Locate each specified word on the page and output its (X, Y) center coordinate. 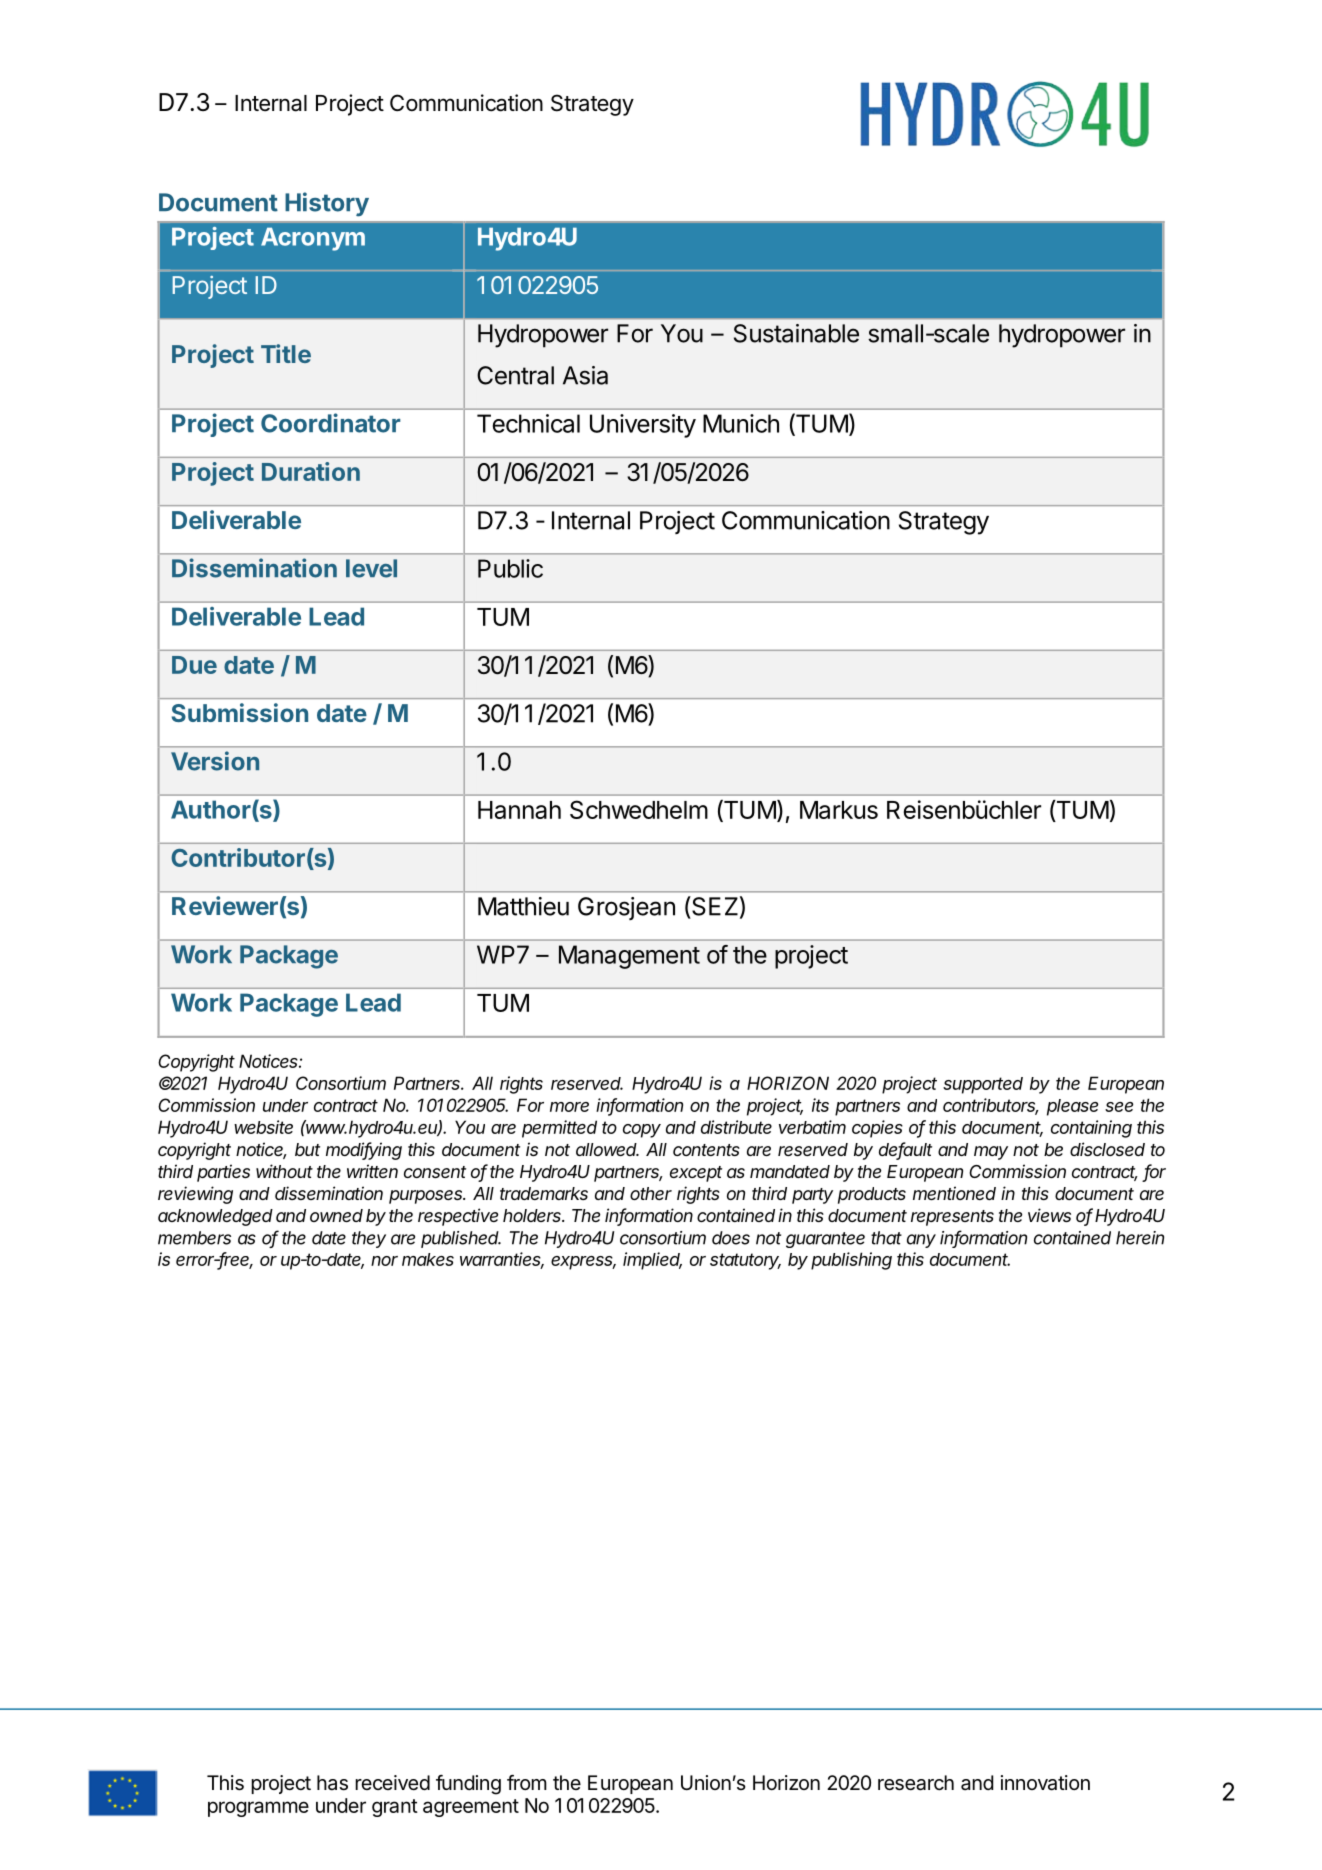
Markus (839, 810)
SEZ (714, 906)
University (643, 426)
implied (652, 1261)
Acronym (313, 239)
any (921, 1241)
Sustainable (796, 333)
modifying (364, 1151)
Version (215, 761)
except (696, 1174)
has (332, 1783)
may (991, 1153)
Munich (741, 423)
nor (384, 1261)
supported (983, 1085)
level (371, 568)
